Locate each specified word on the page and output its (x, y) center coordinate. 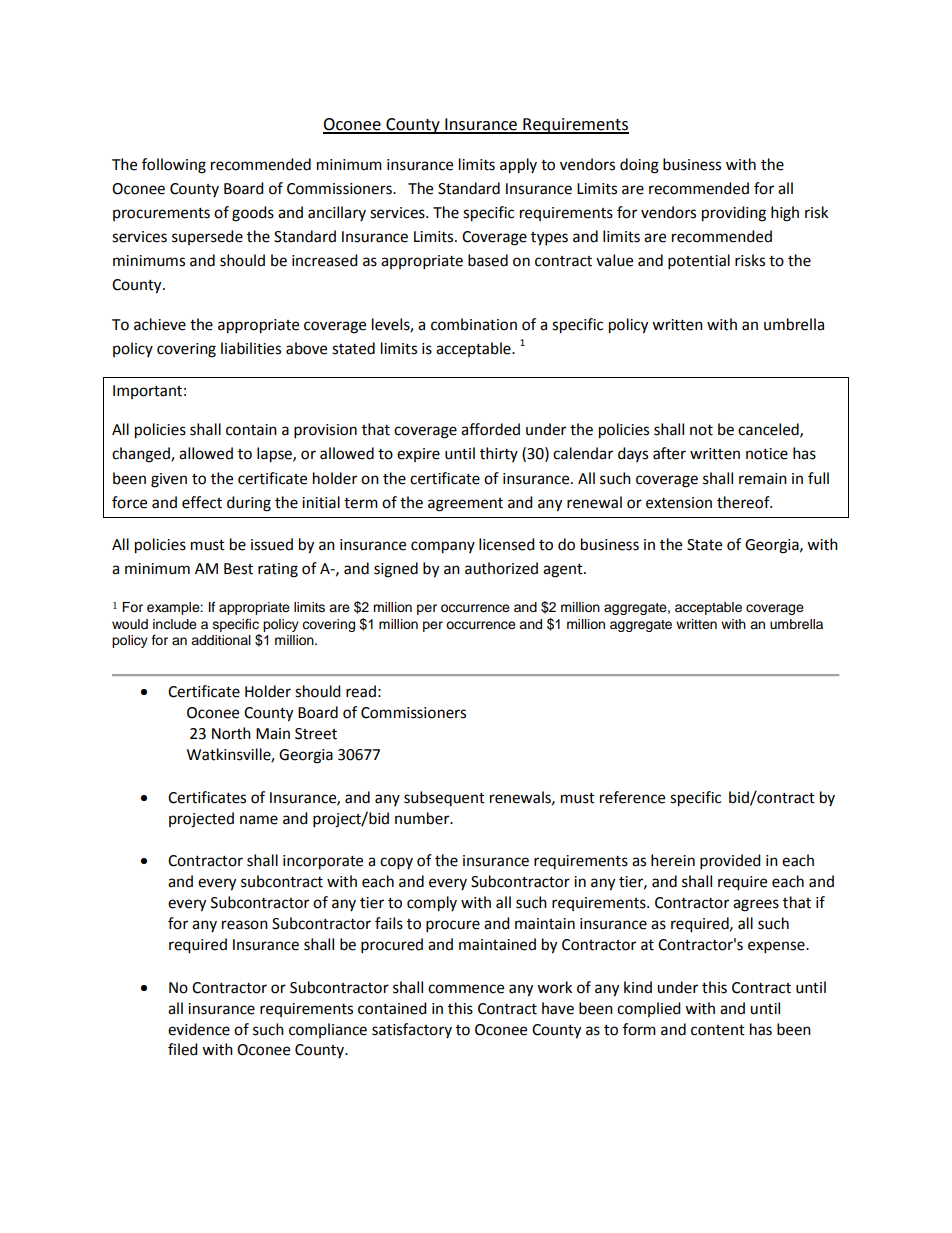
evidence (199, 1029)
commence (466, 989)
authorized (501, 568)
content (718, 1030)
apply (518, 166)
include (175, 624)
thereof (744, 502)
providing (734, 214)
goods (253, 214)
